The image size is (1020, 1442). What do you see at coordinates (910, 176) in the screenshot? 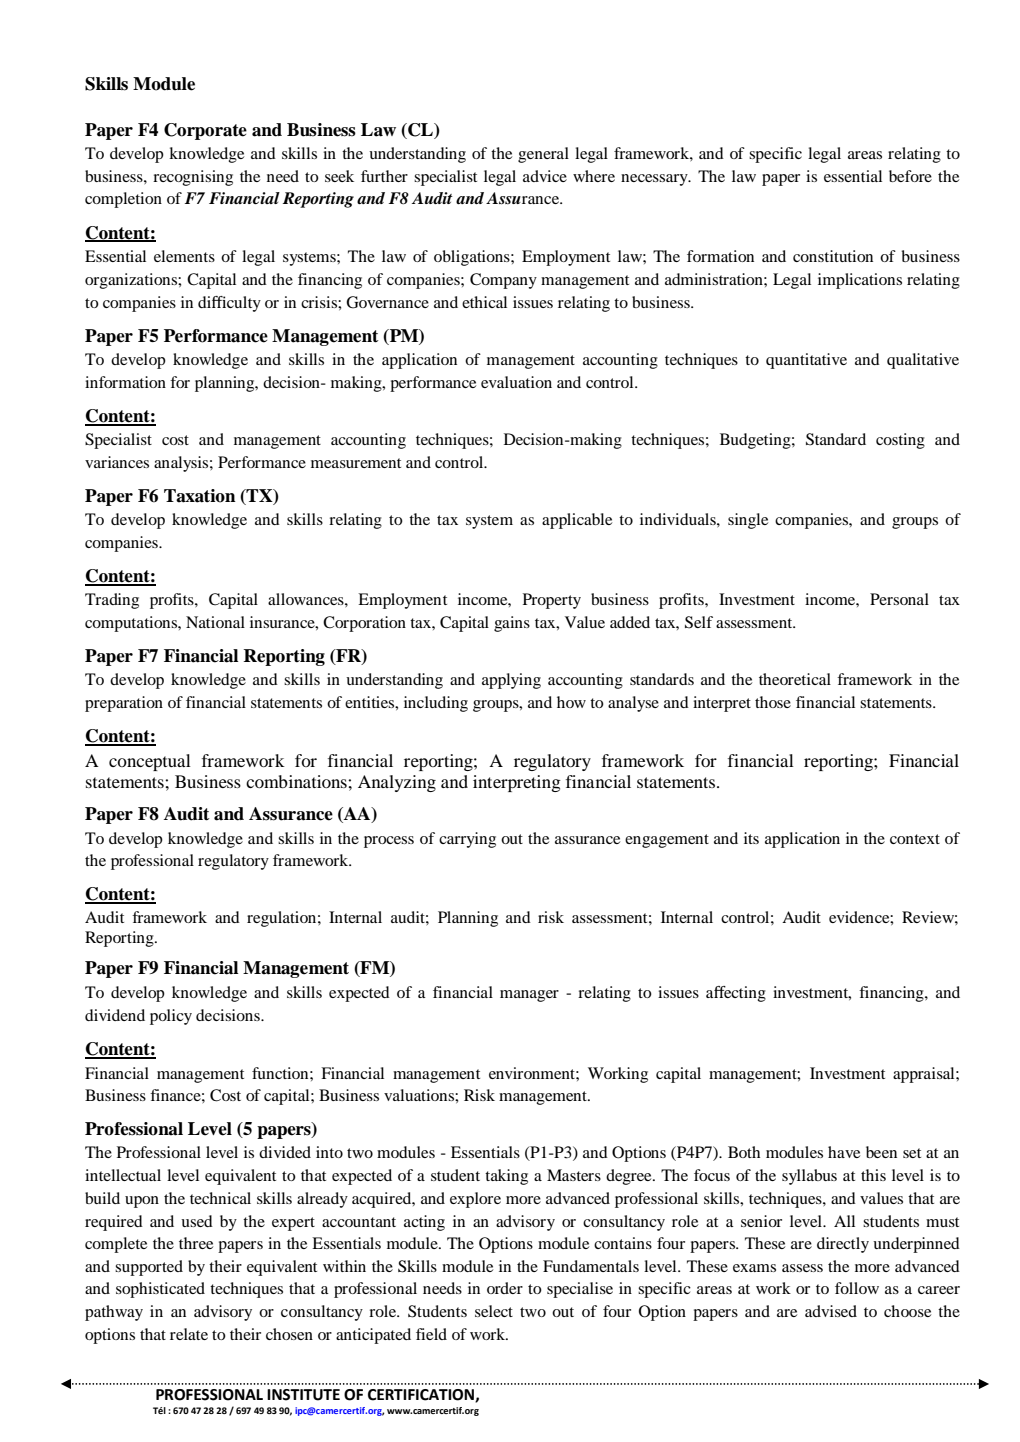
I see `before` at bounding box center [910, 176].
